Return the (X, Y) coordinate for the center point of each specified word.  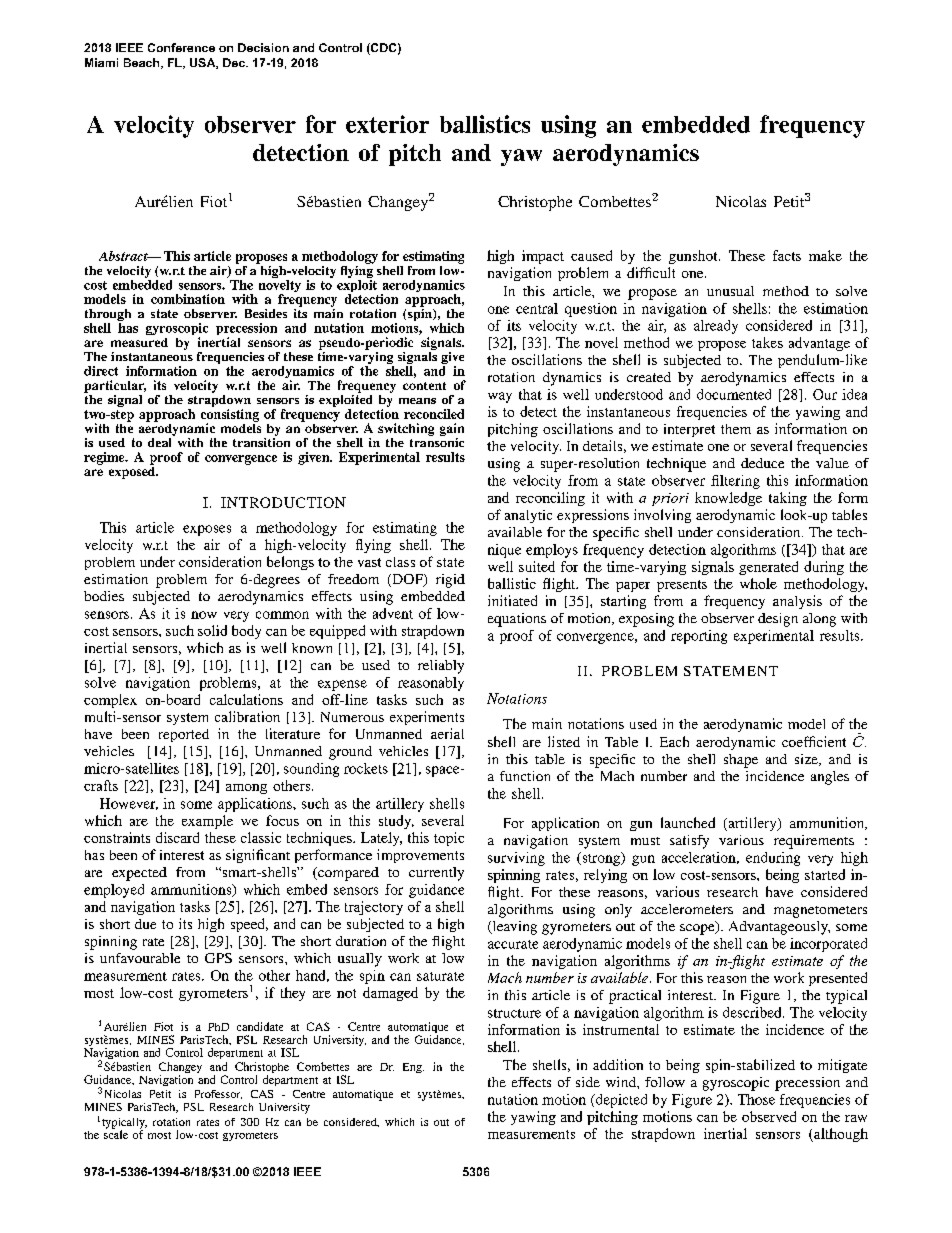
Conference (181, 47)
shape (741, 761)
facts (787, 255)
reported (184, 735)
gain (452, 429)
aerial (447, 733)
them (736, 429)
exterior (387, 124)
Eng (413, 1068)
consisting (230, 416)
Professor (218, 1094)
